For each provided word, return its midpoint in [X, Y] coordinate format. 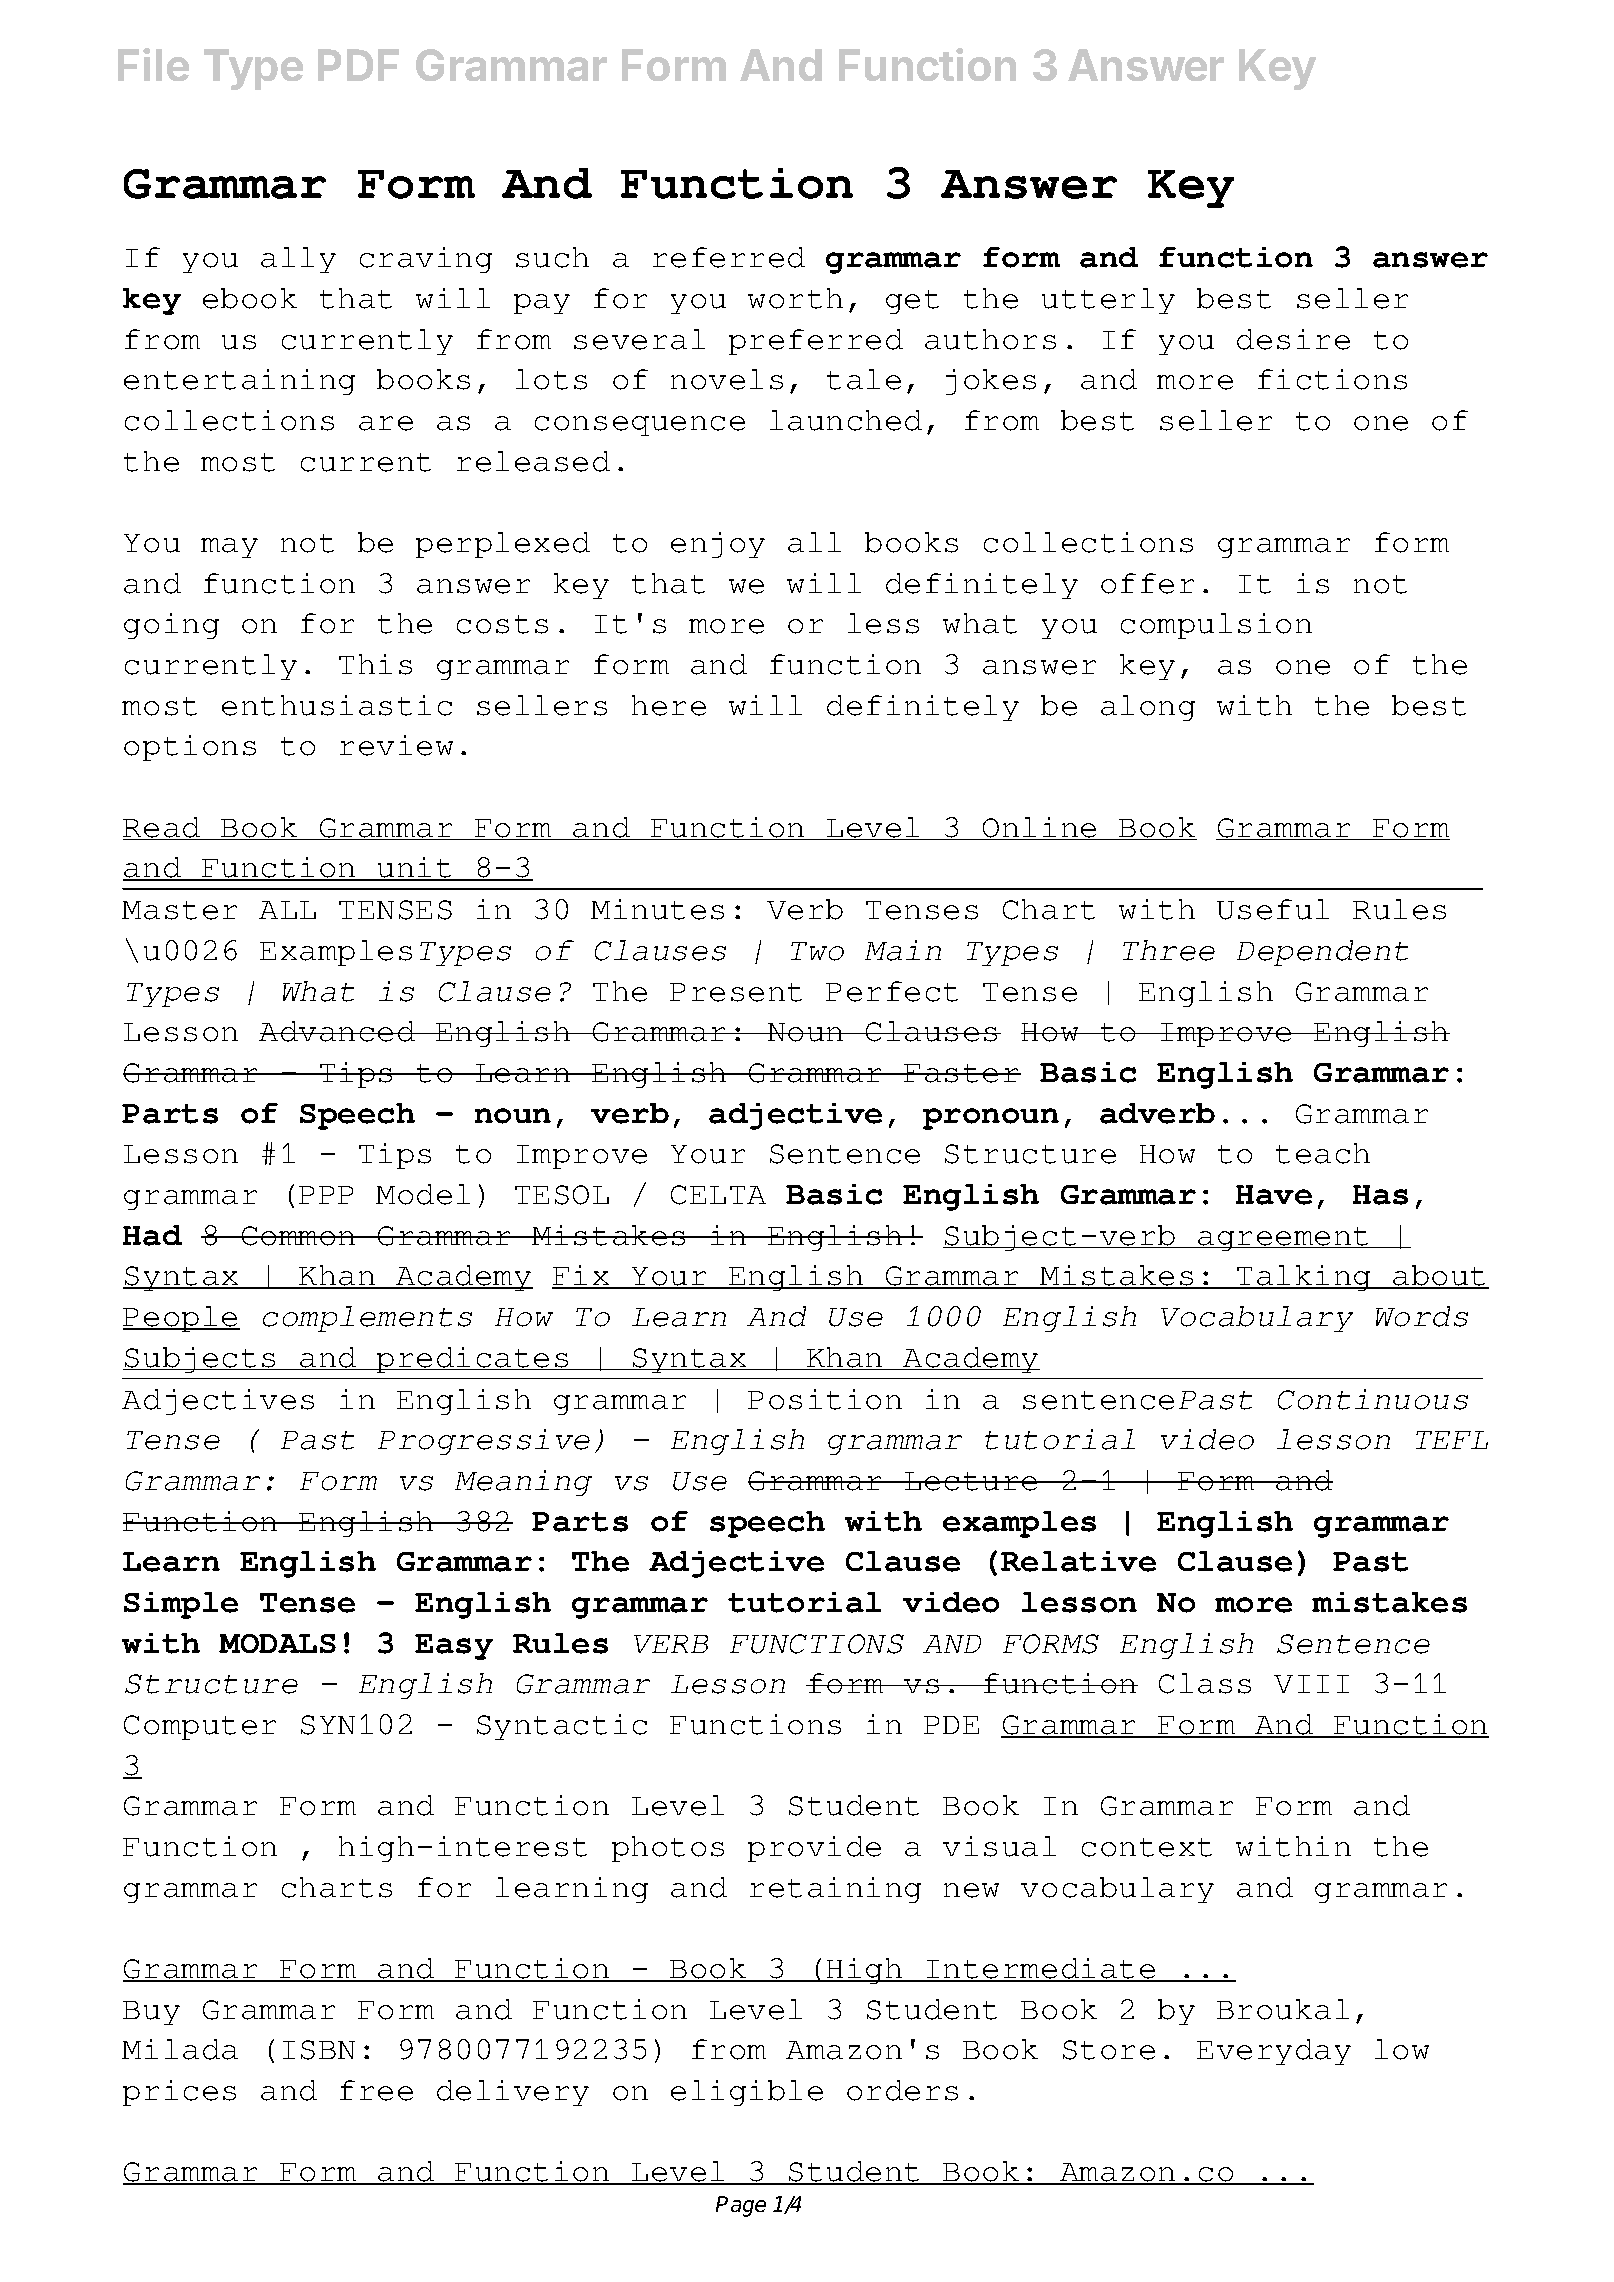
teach [1323, 1153]
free [376, 2090]
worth [795, 298]
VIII [1311, 1684]
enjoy [718, 545]
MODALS [277, 1643]
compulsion [1216, 626]
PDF [358, 65]
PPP [326, 1195]
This [375, 664]
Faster [962, 1073]
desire [1293, 339]
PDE [951, 1725]
